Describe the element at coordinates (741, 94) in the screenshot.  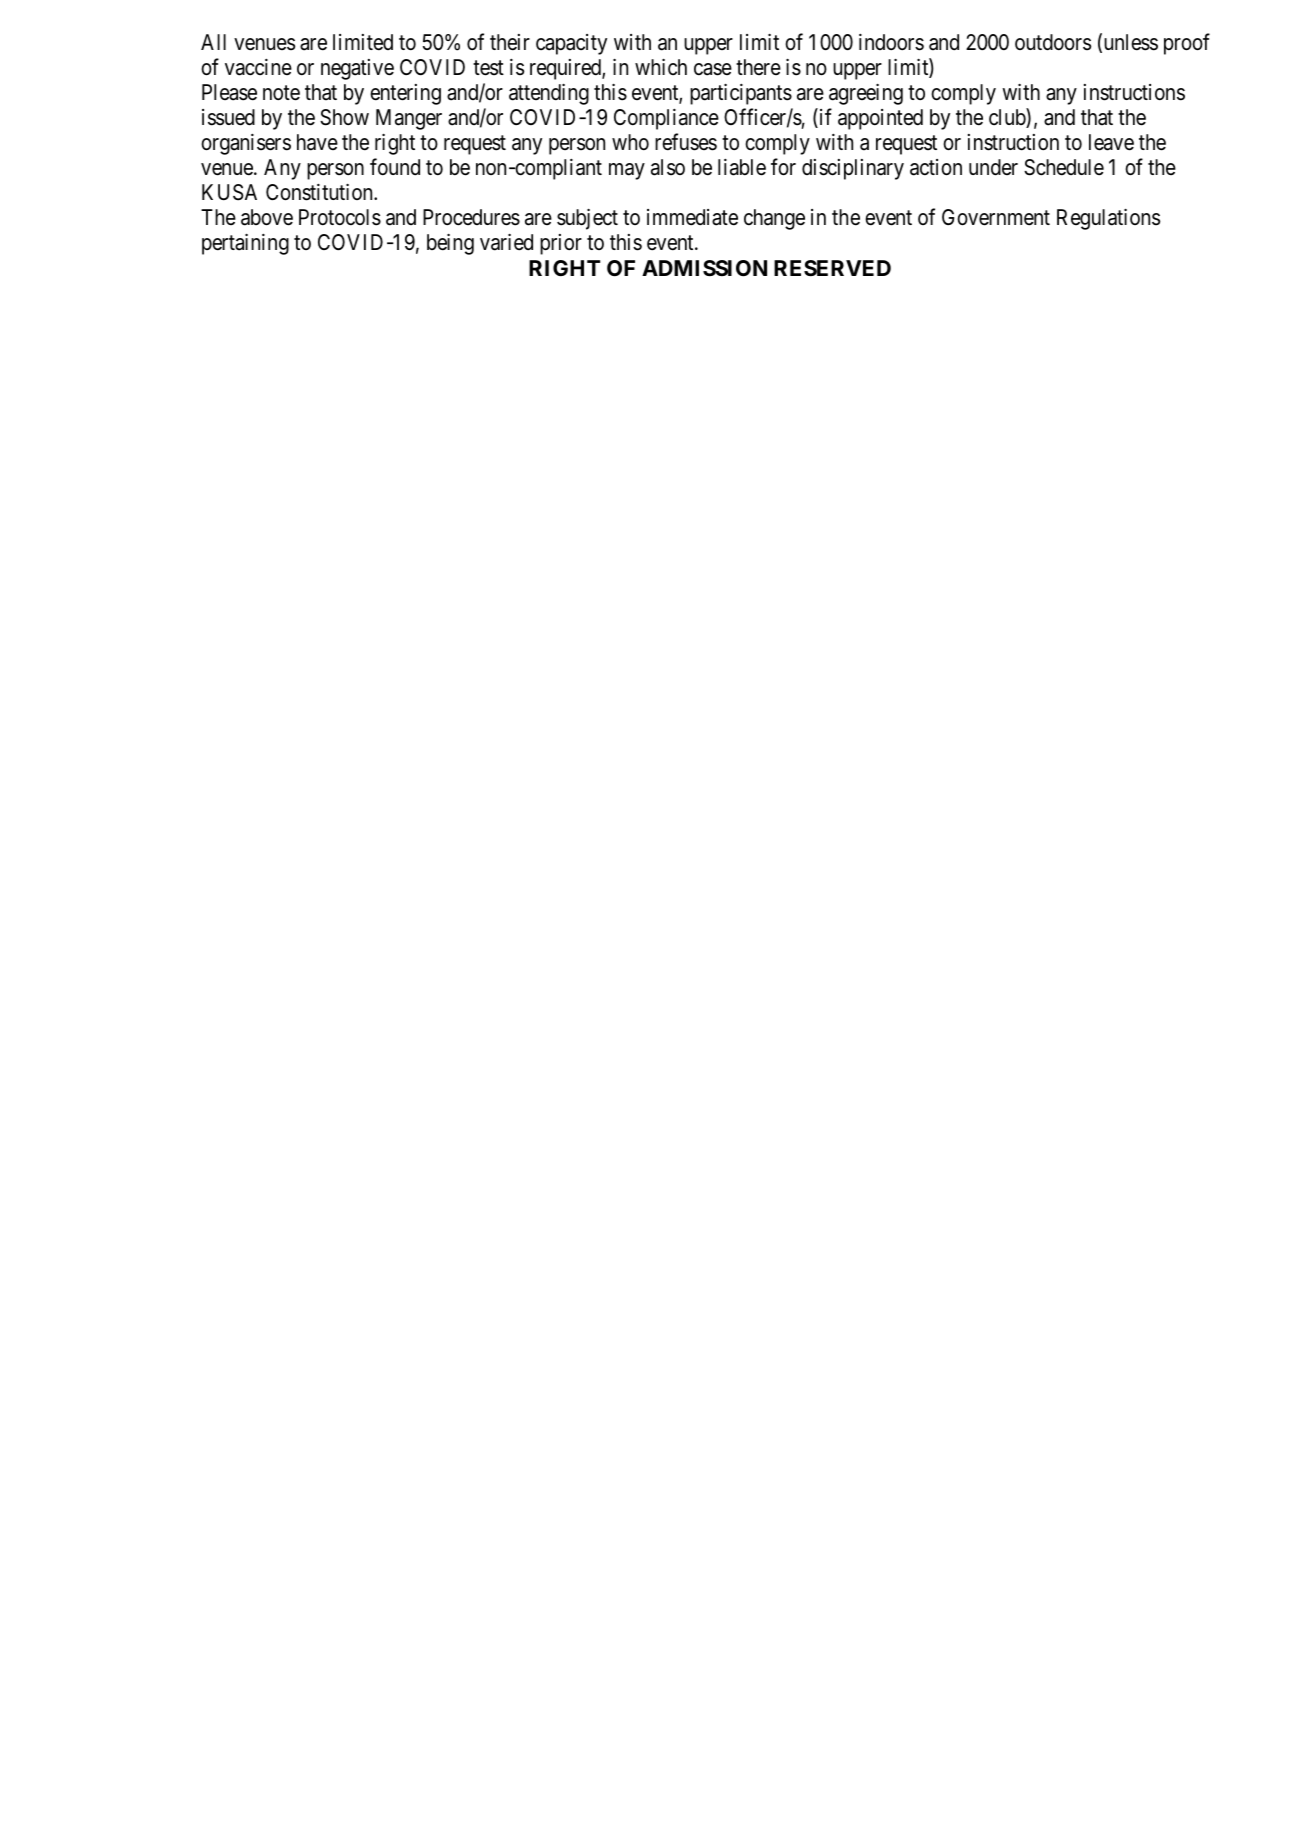
I see `participants` at that location.
